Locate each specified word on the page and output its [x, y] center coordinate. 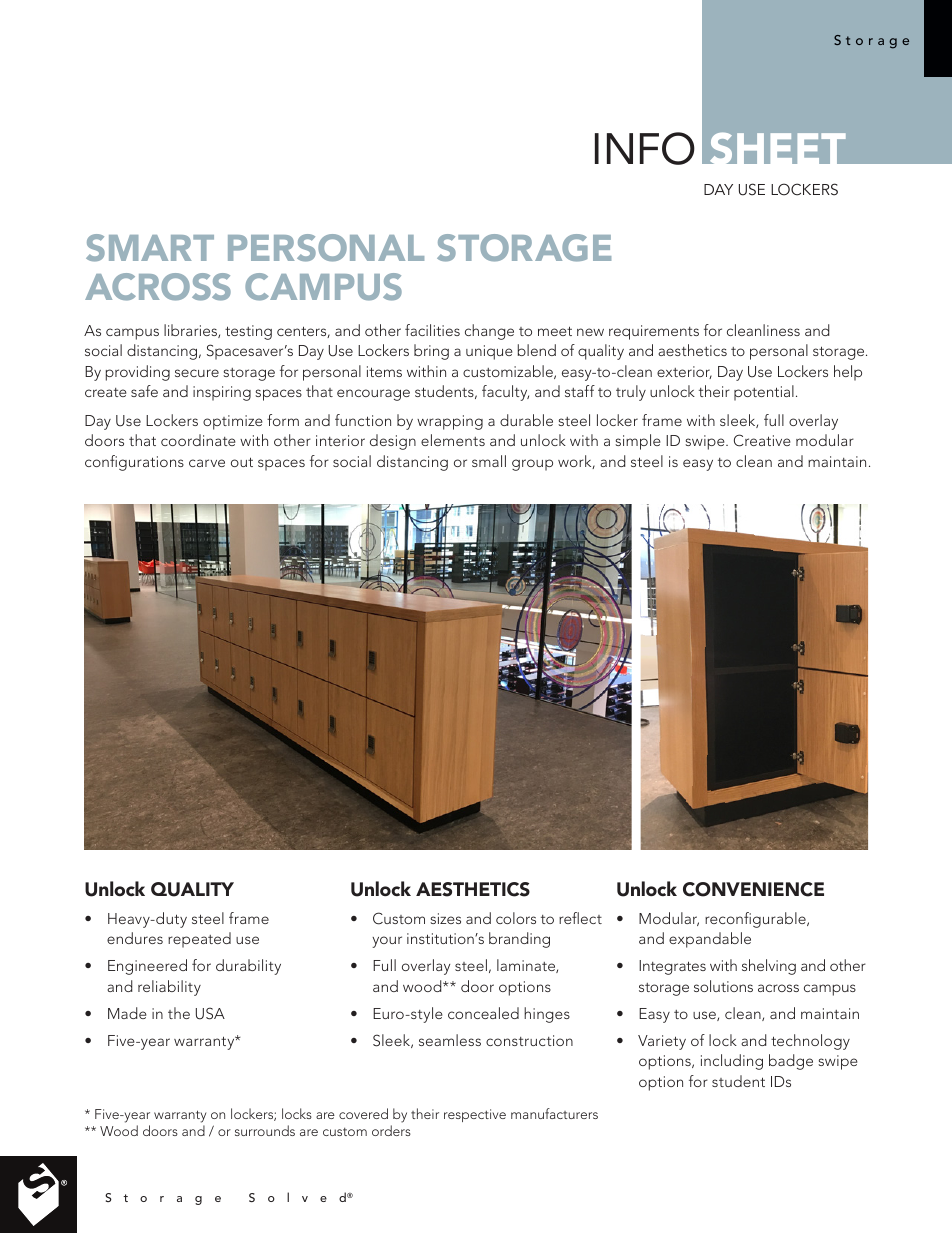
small [489, 461]
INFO [645, 148]
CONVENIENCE [753, 889]
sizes [445, 918]
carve [207, 463]
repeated [199, 940]
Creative [762, 440]
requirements [654, 332]
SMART [150, 248]
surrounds [265, 1130]
